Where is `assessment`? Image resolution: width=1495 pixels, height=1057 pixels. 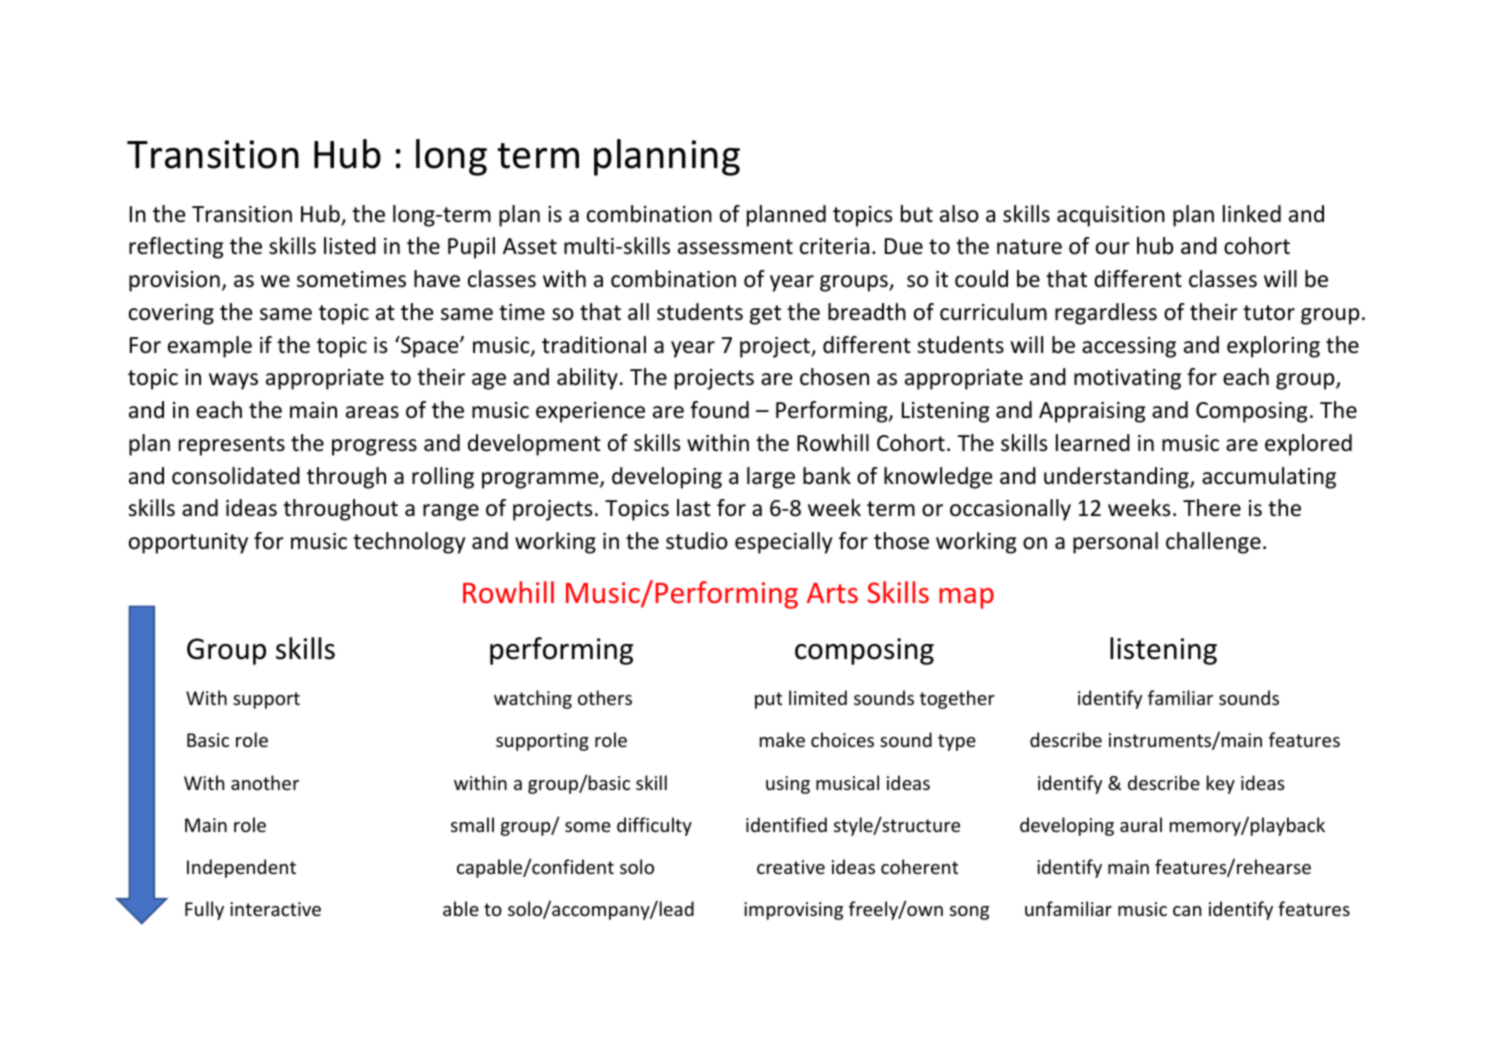 assessment is located at coordinates (735, 247).
